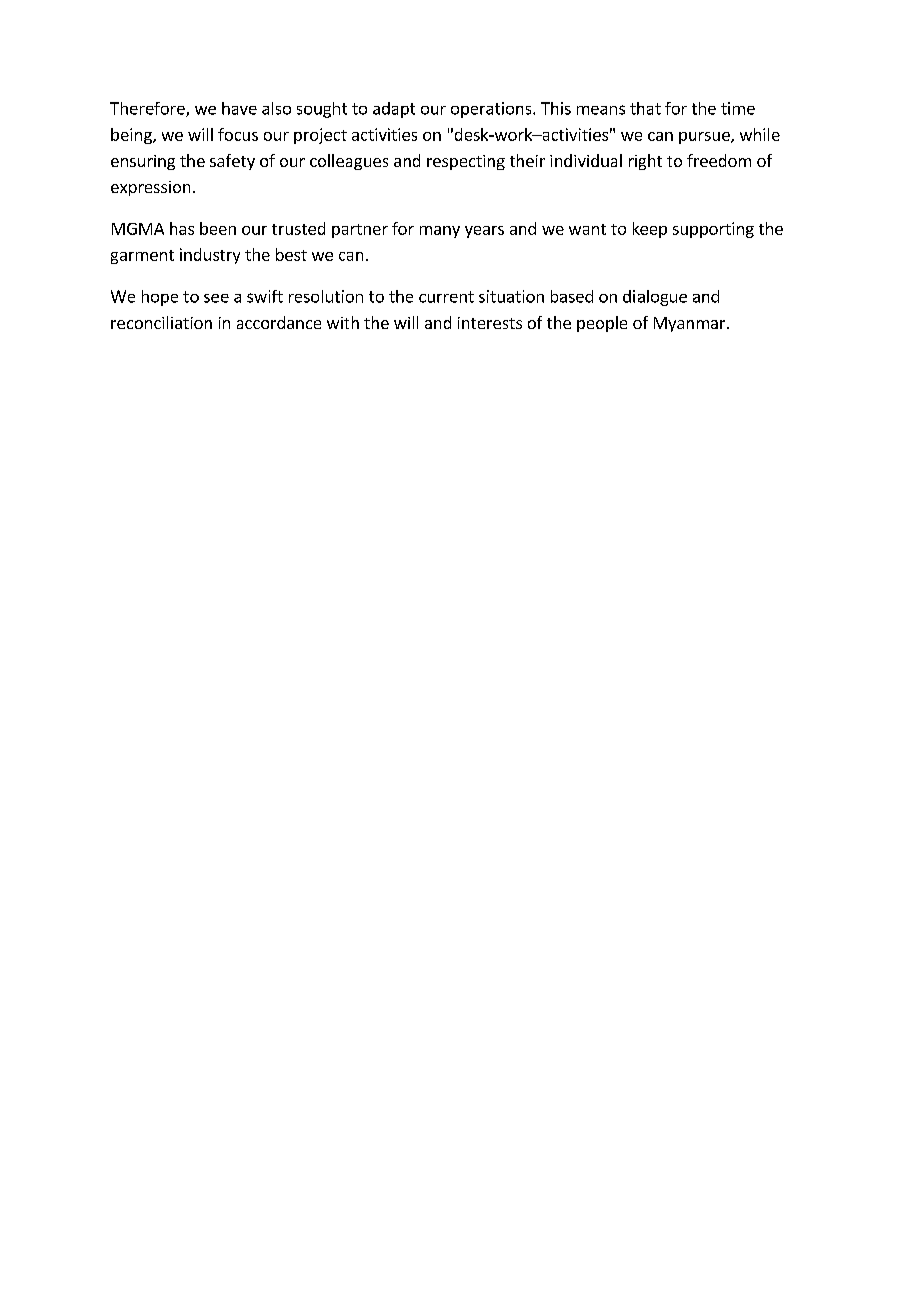 Image resolution: width=924 pixels, height=1308 pixels. I want to click on that, so click(645, 108).
